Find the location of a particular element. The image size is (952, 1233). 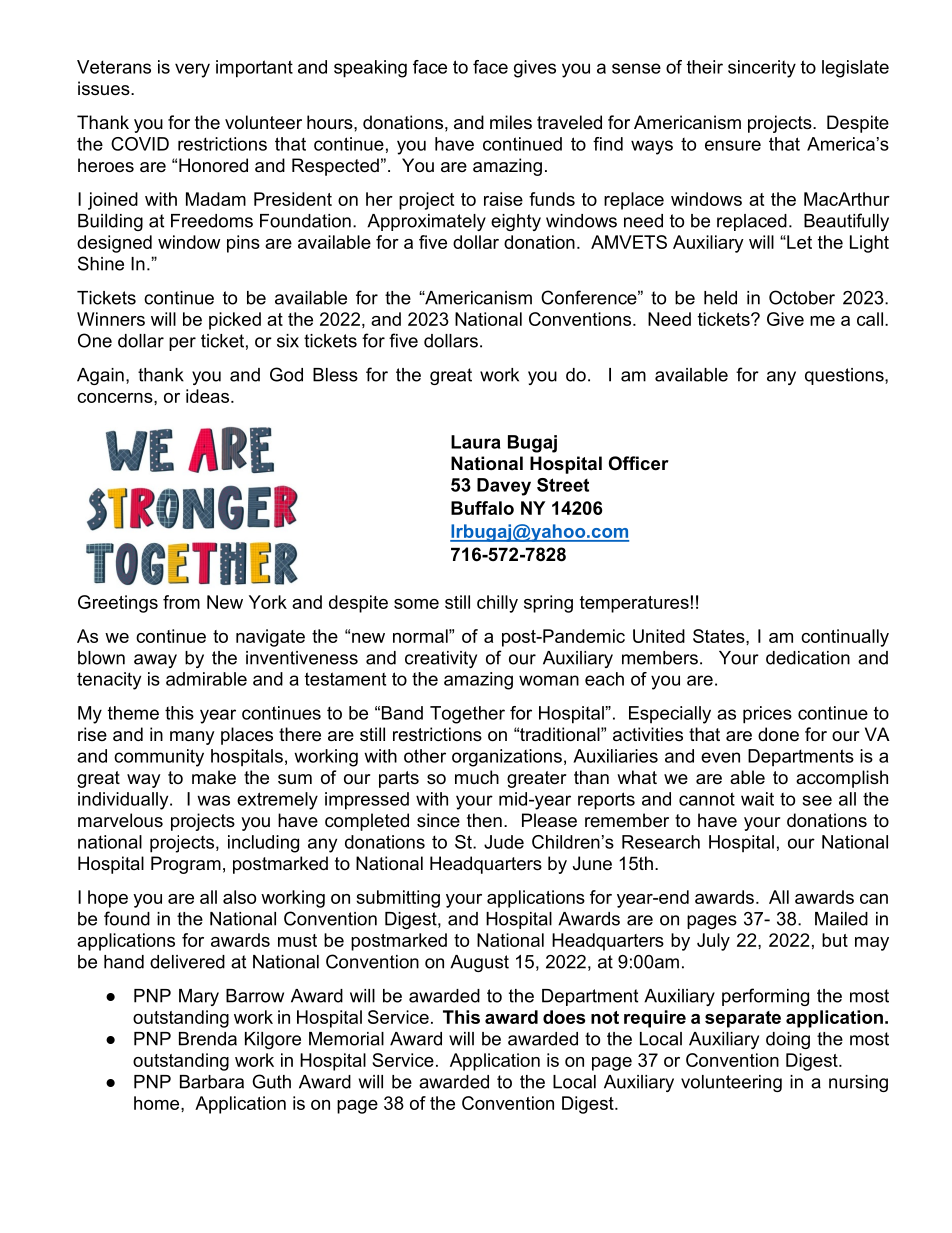

very is located at coordinates (192, 70).
